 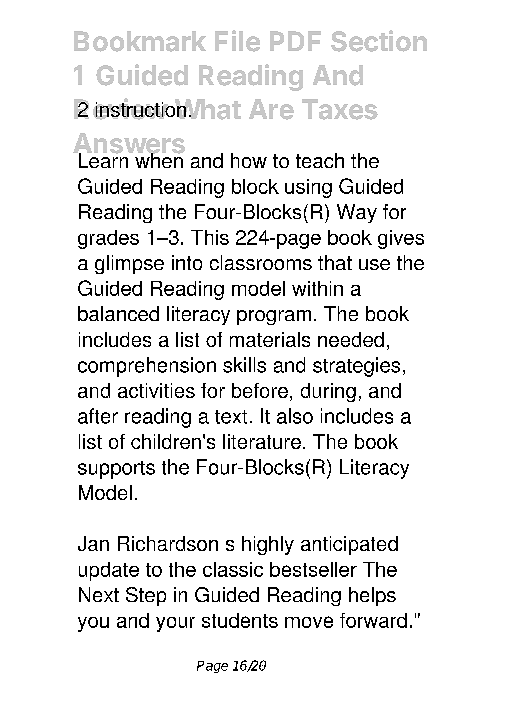 I want to click on during, so click(x=328, y=392).
